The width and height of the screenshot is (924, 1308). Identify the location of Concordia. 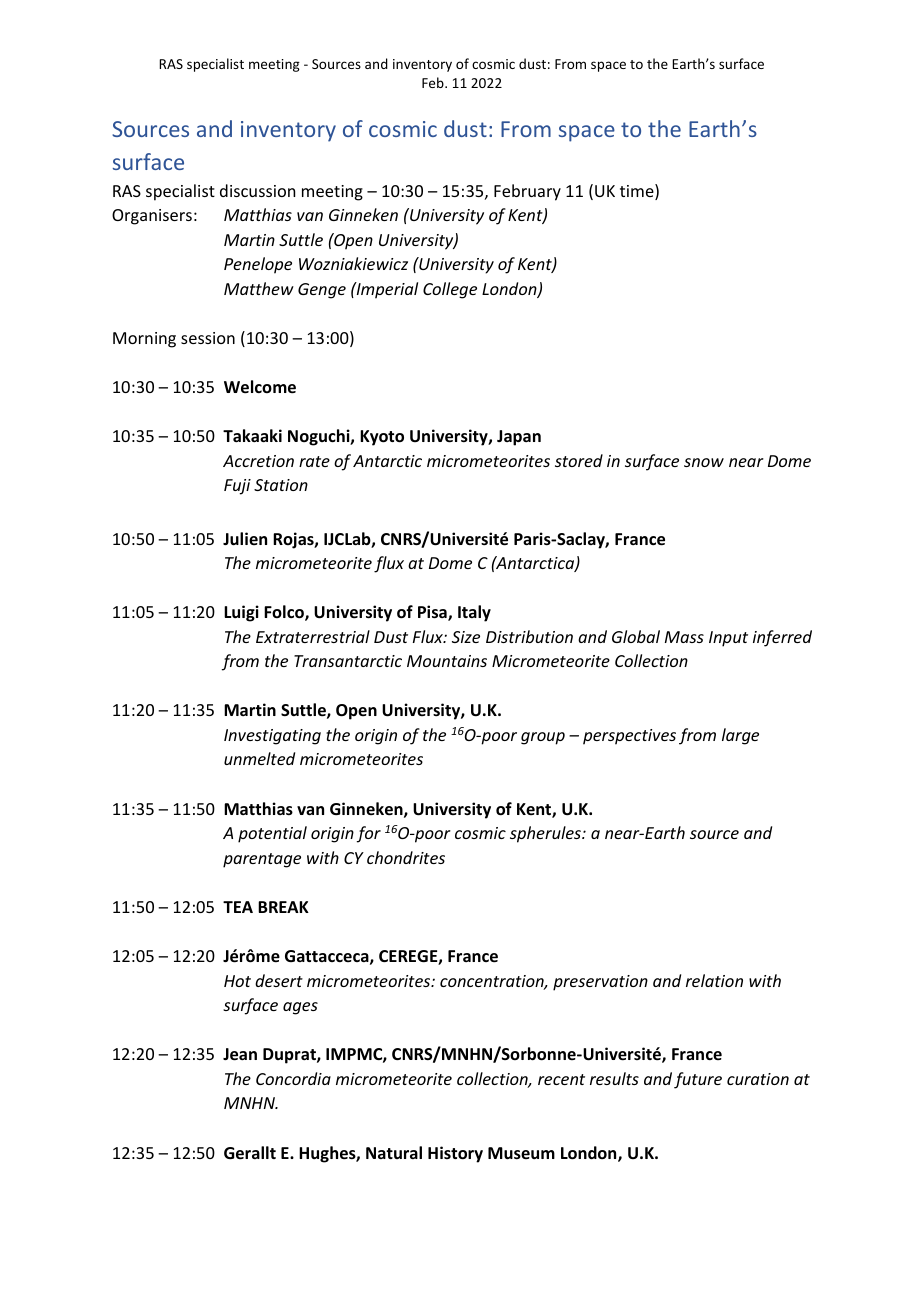
(293, 1078).
